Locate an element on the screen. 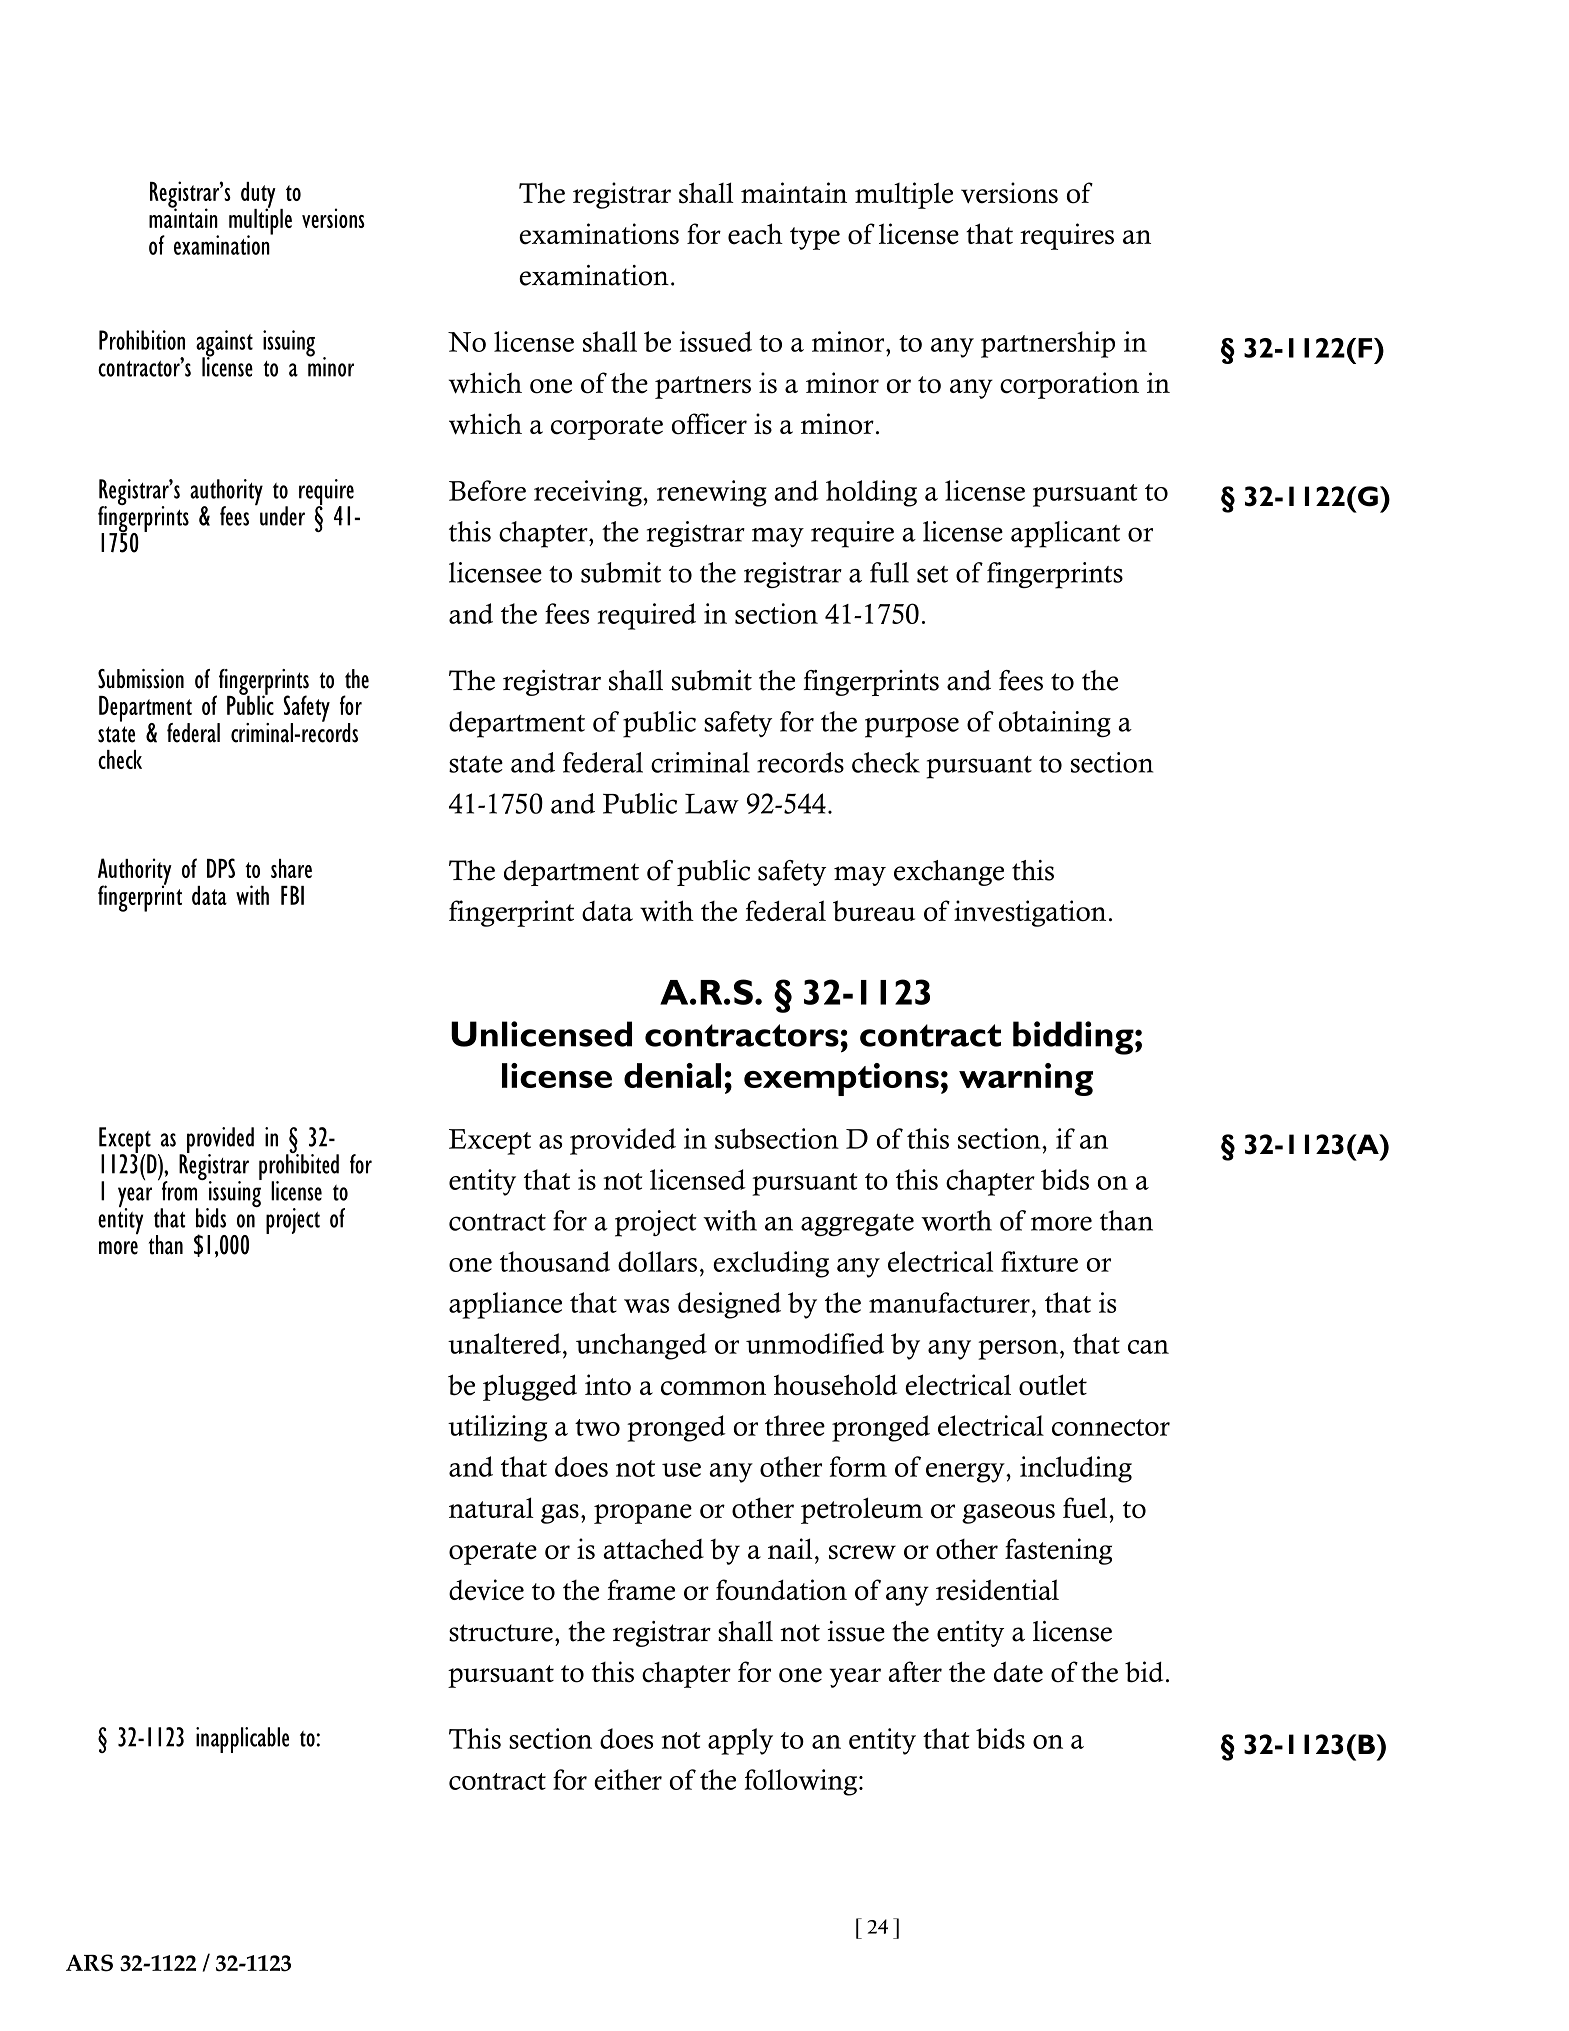 This screenshot has height=2031, width=1569. Submission is located at coordinates (141, 679).
